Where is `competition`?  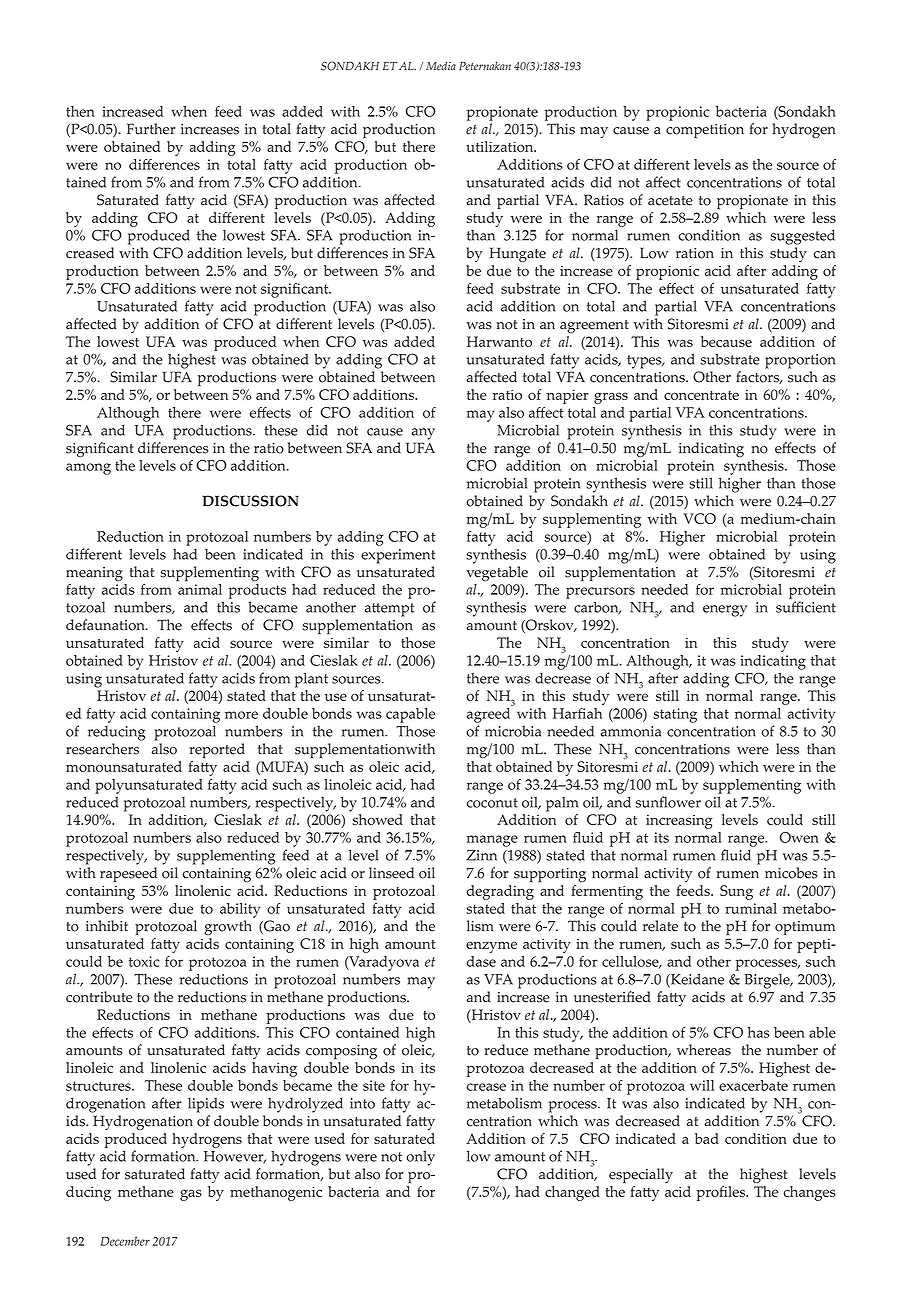
competition is located at coordinates (705, 131).
